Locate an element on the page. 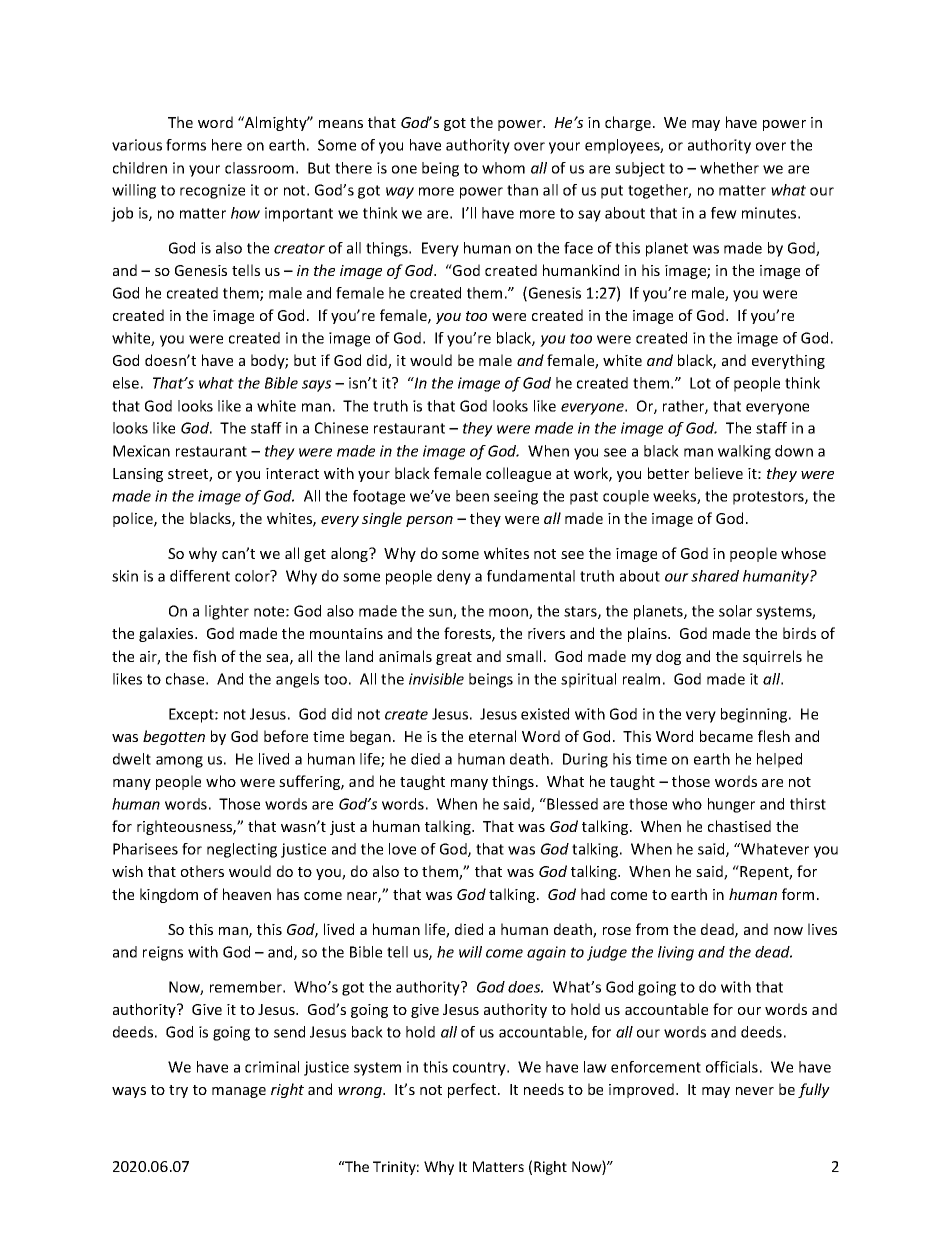  colleague is located at coordinates (518, 474).
